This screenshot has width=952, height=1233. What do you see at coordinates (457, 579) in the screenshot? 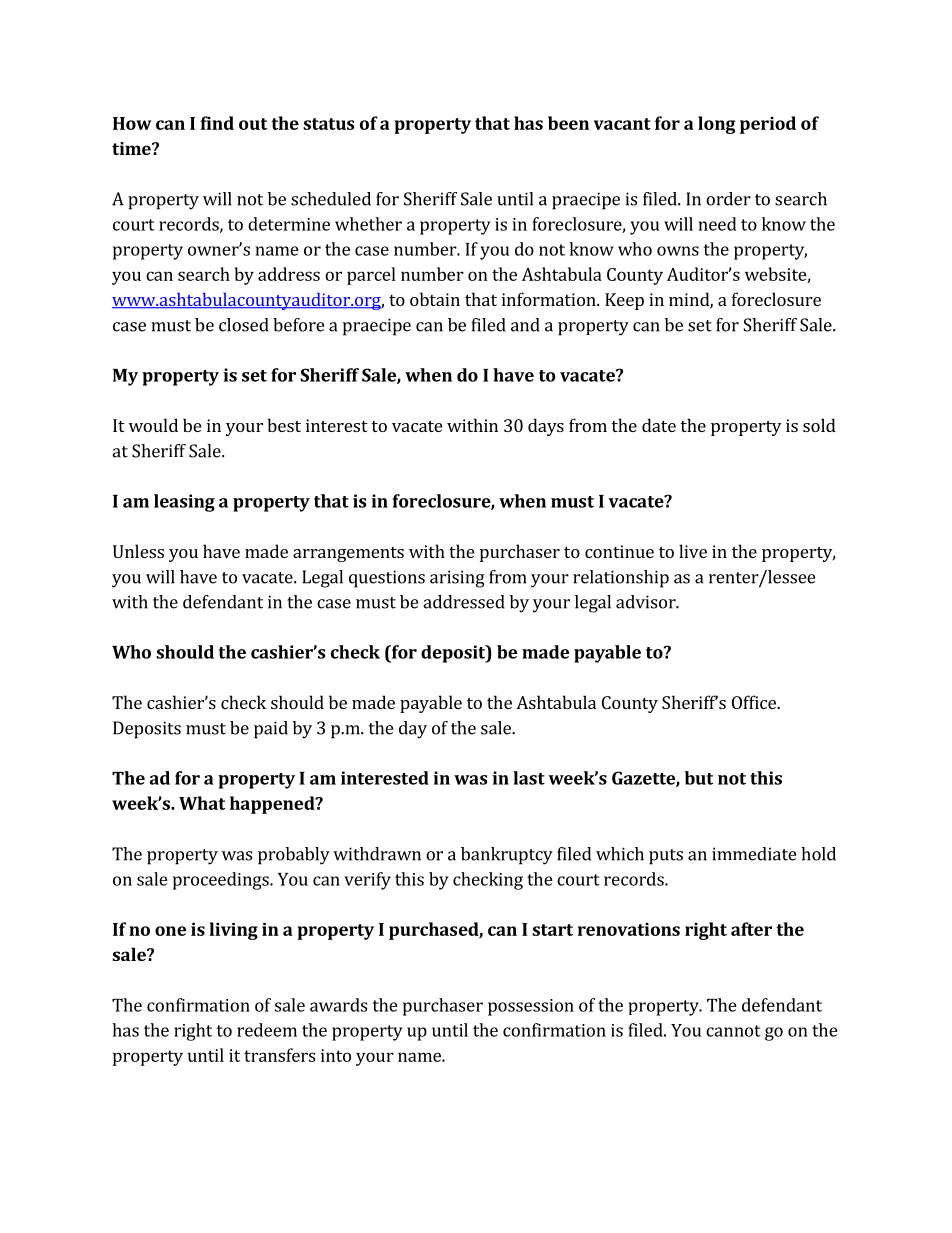
I see `arising` at bounding box center [457, 579].
